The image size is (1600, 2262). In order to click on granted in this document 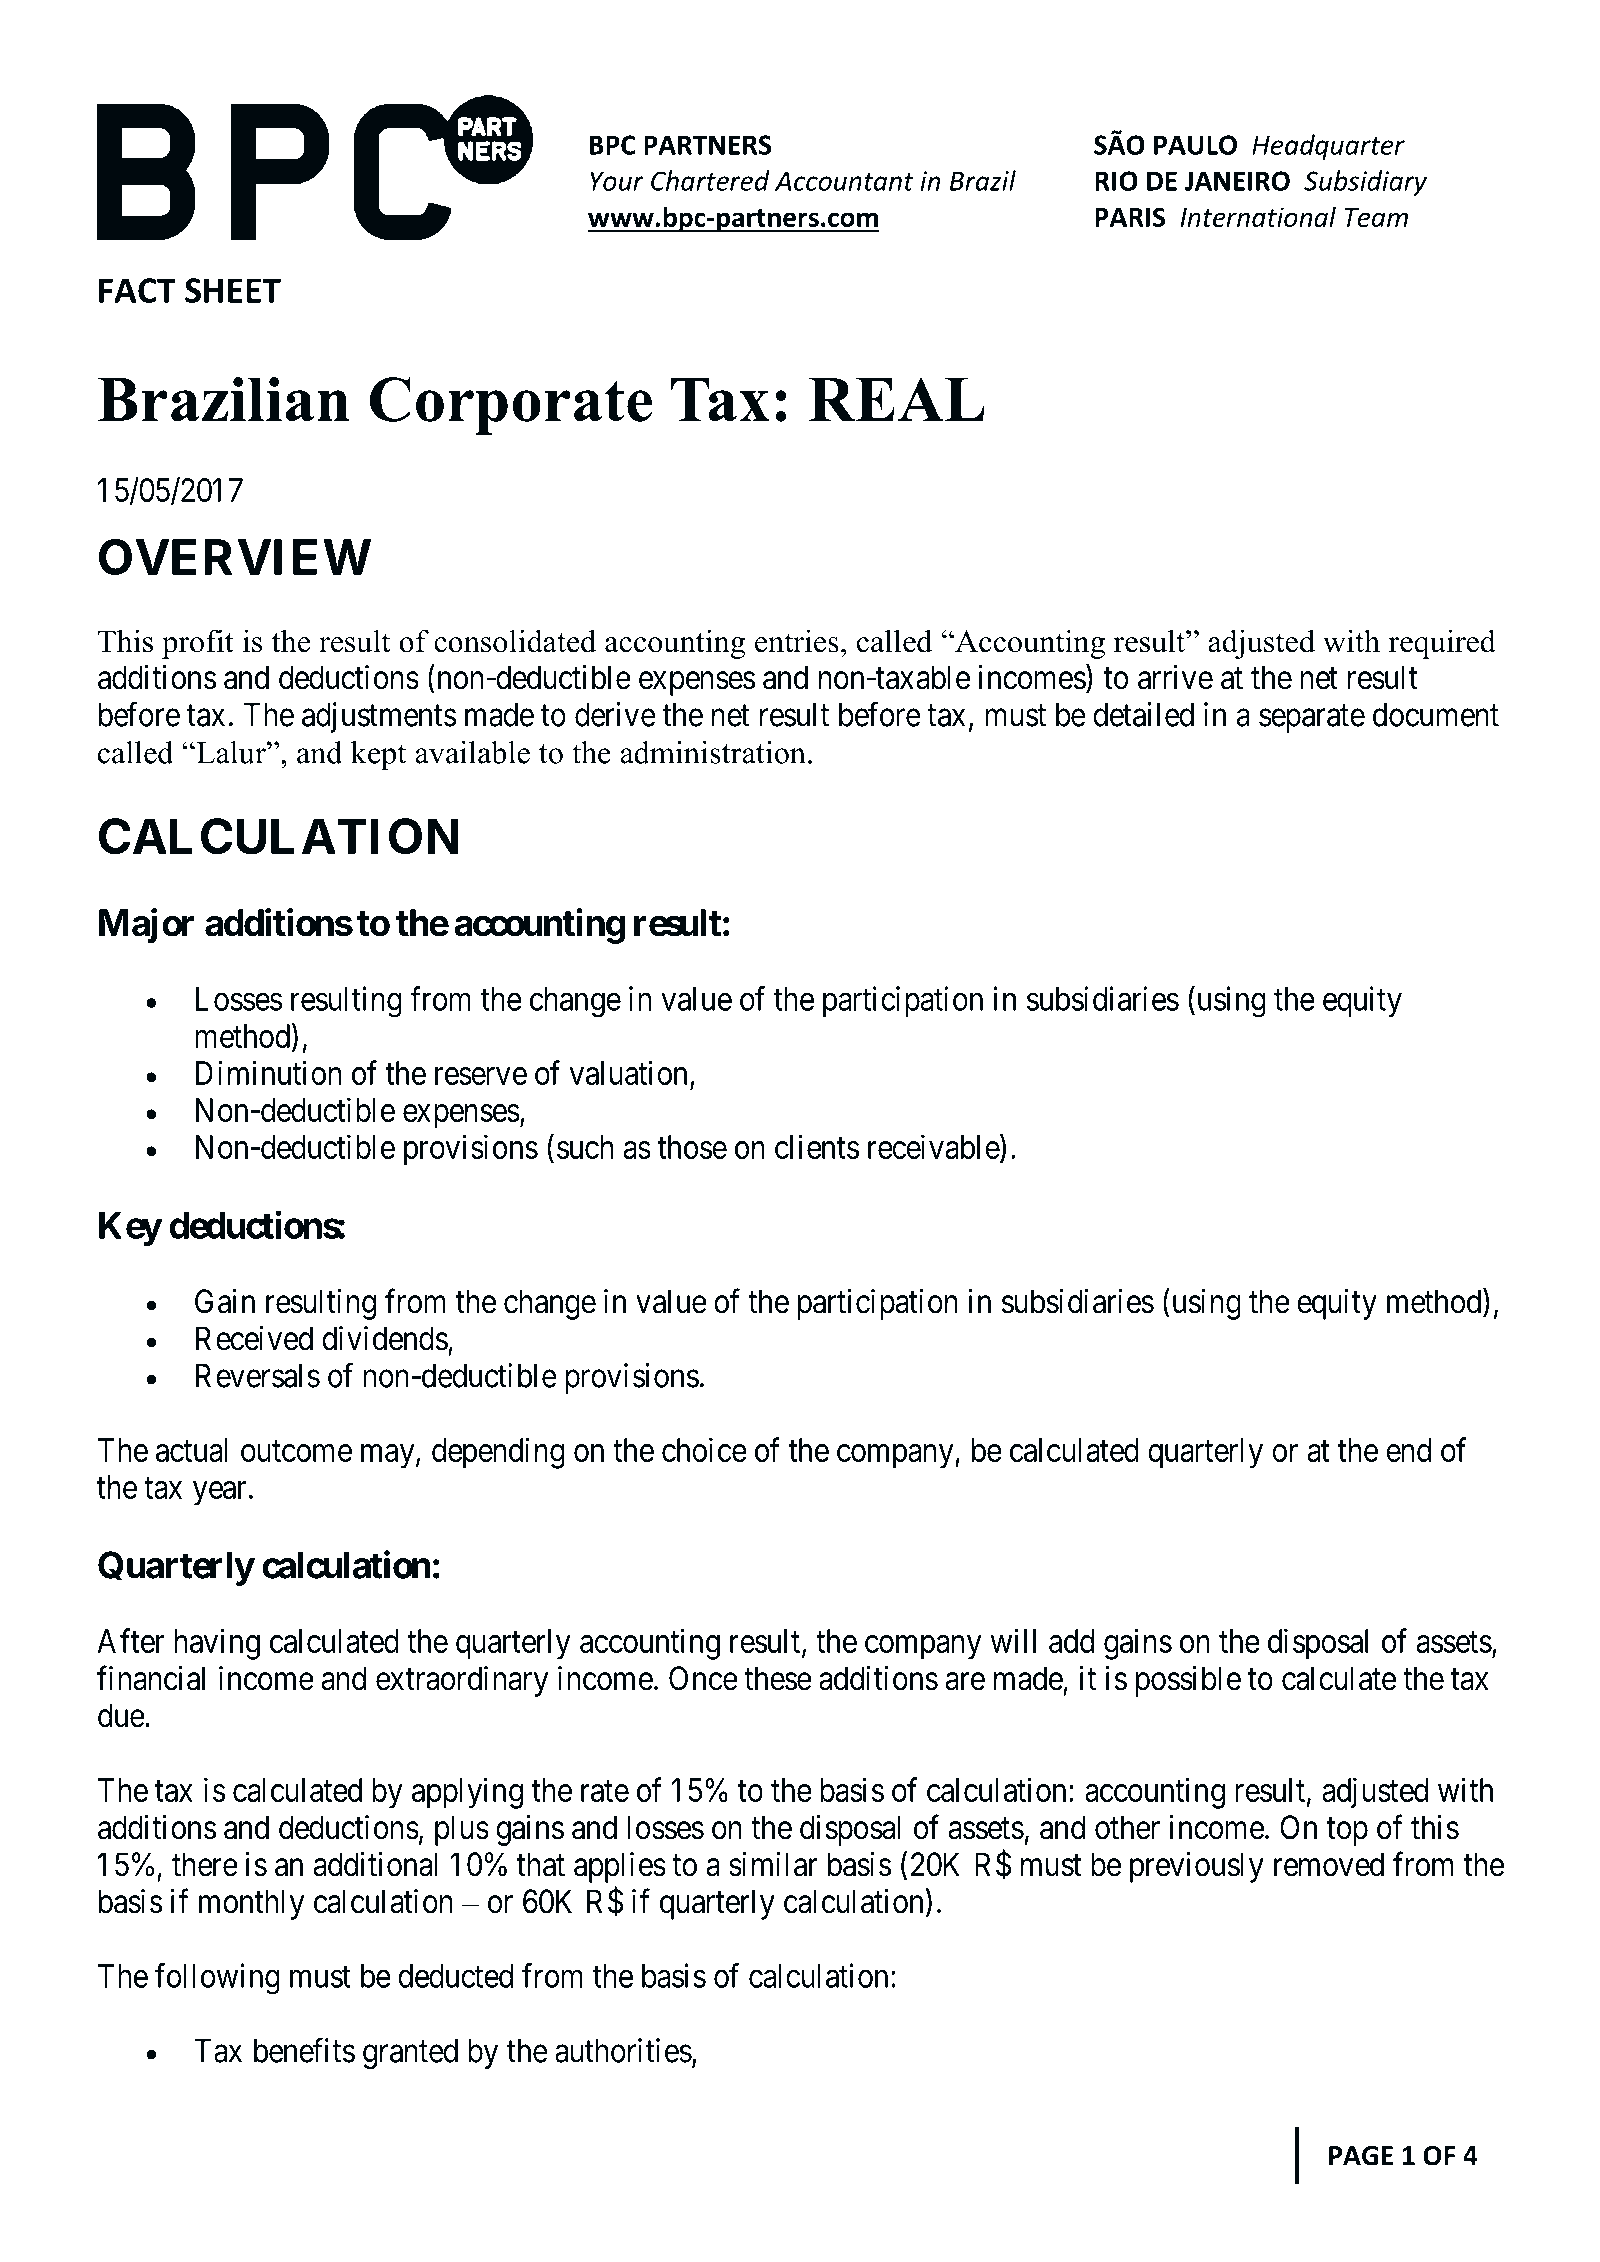, I will do `click(410, 2053)`.
